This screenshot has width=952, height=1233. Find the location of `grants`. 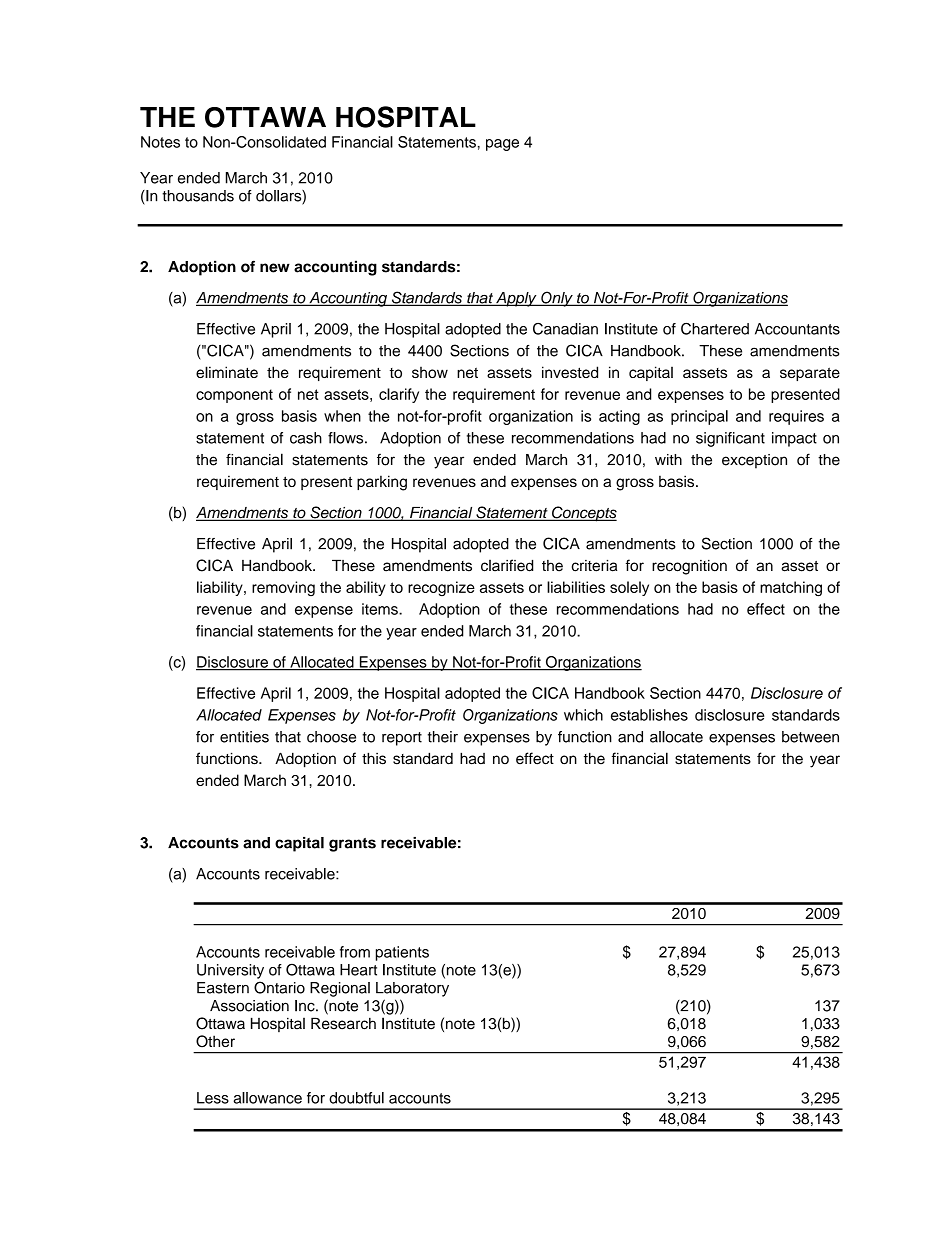

grants is located at coordinates (352, 845).
